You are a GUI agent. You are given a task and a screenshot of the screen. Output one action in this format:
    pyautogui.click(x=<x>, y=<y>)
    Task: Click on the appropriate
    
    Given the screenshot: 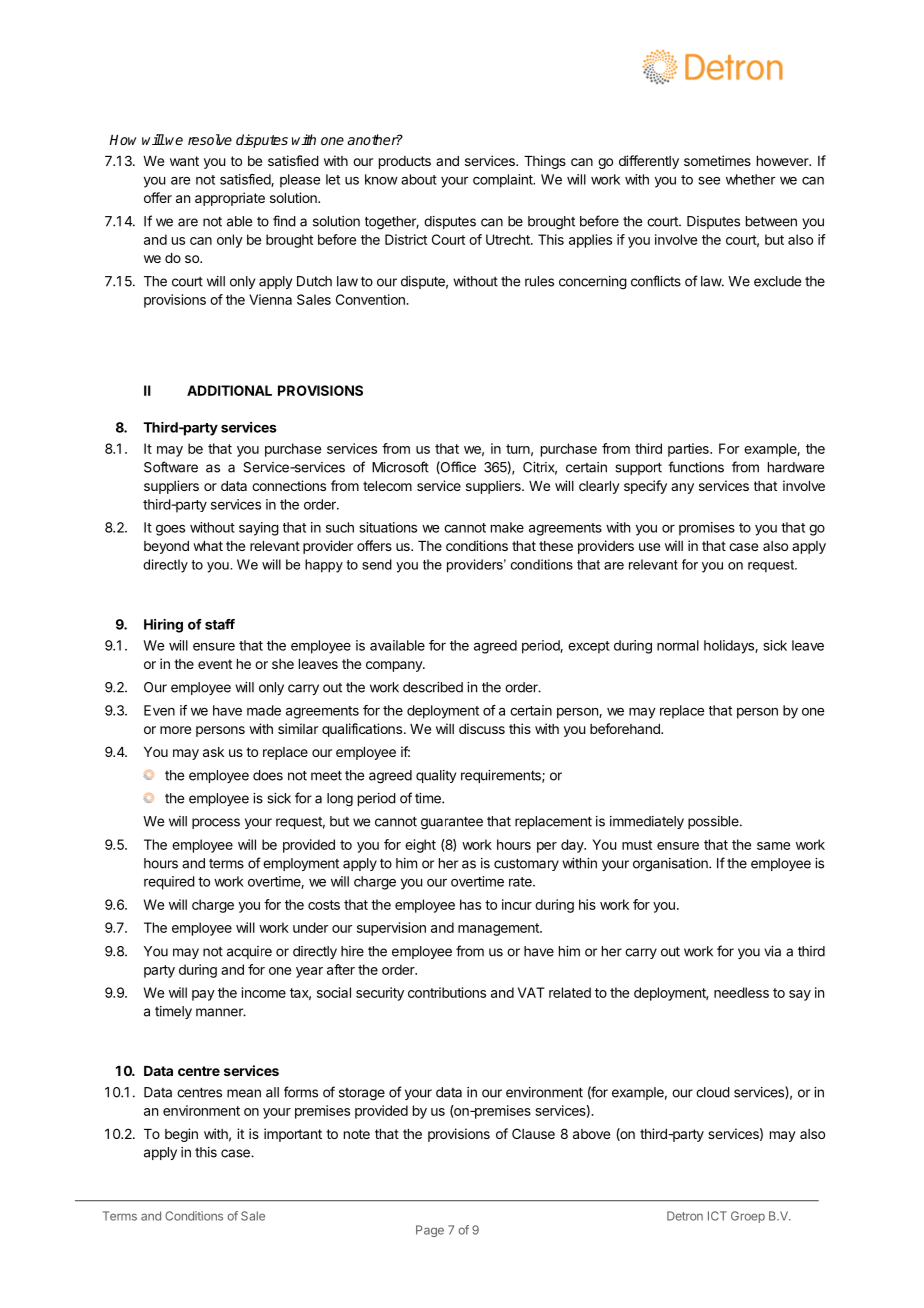 What is the action you would take?
    pyautogui.click(x=230, y=199)
